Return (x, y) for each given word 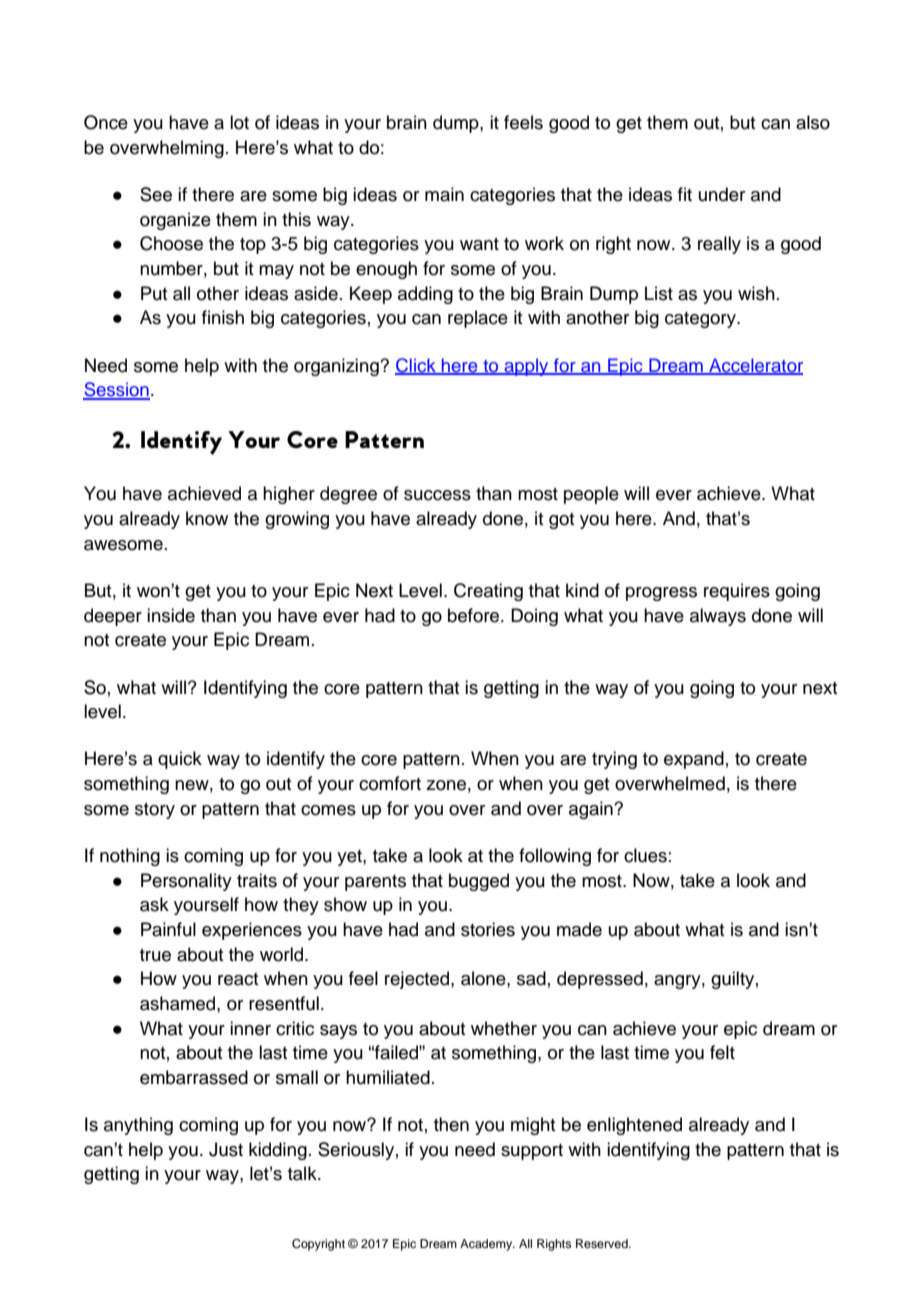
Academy (487, 1245)
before (475, 615)
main (444, 194)
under (722, 194)
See (156, 194)
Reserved (603, 1243)
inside (171, 615)
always (718, 617)
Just (226, 1149)
